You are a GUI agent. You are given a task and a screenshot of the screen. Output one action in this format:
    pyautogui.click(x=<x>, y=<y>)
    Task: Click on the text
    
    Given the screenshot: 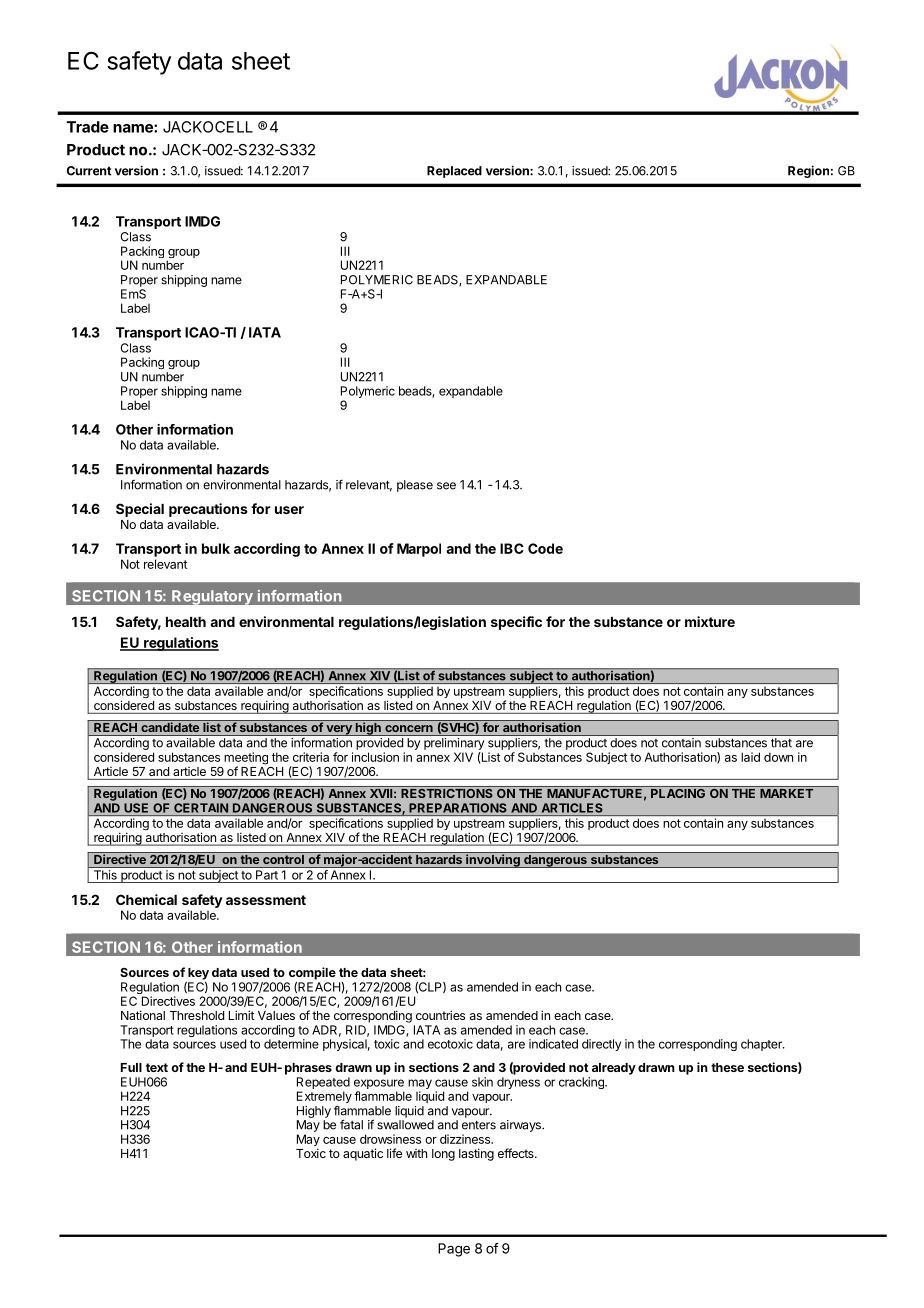 What is the action you would take?
    pyautogui.click(x=157, y=1067)
